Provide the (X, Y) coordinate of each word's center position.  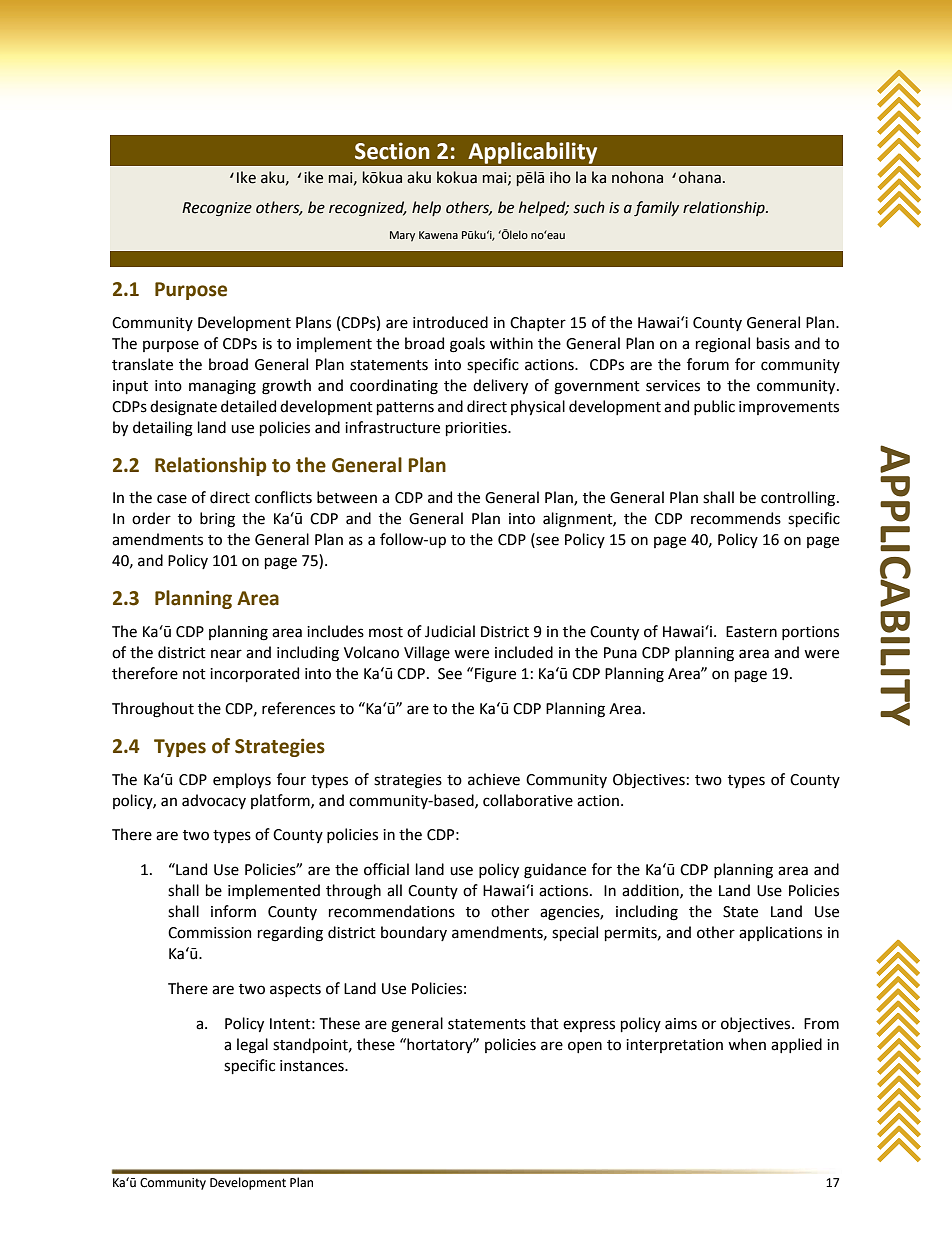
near (226, 654)
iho (560, 177)
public (714, 407)
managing (222, 387)
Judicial (450, 631)
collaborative (528, 800)
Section (392, 151)
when (747, 1044)
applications (780, 933)
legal (252, 1046)
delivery (500, 386)
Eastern (751, 632)
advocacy (214, 801)
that (544, 1023)
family (656, 208)
